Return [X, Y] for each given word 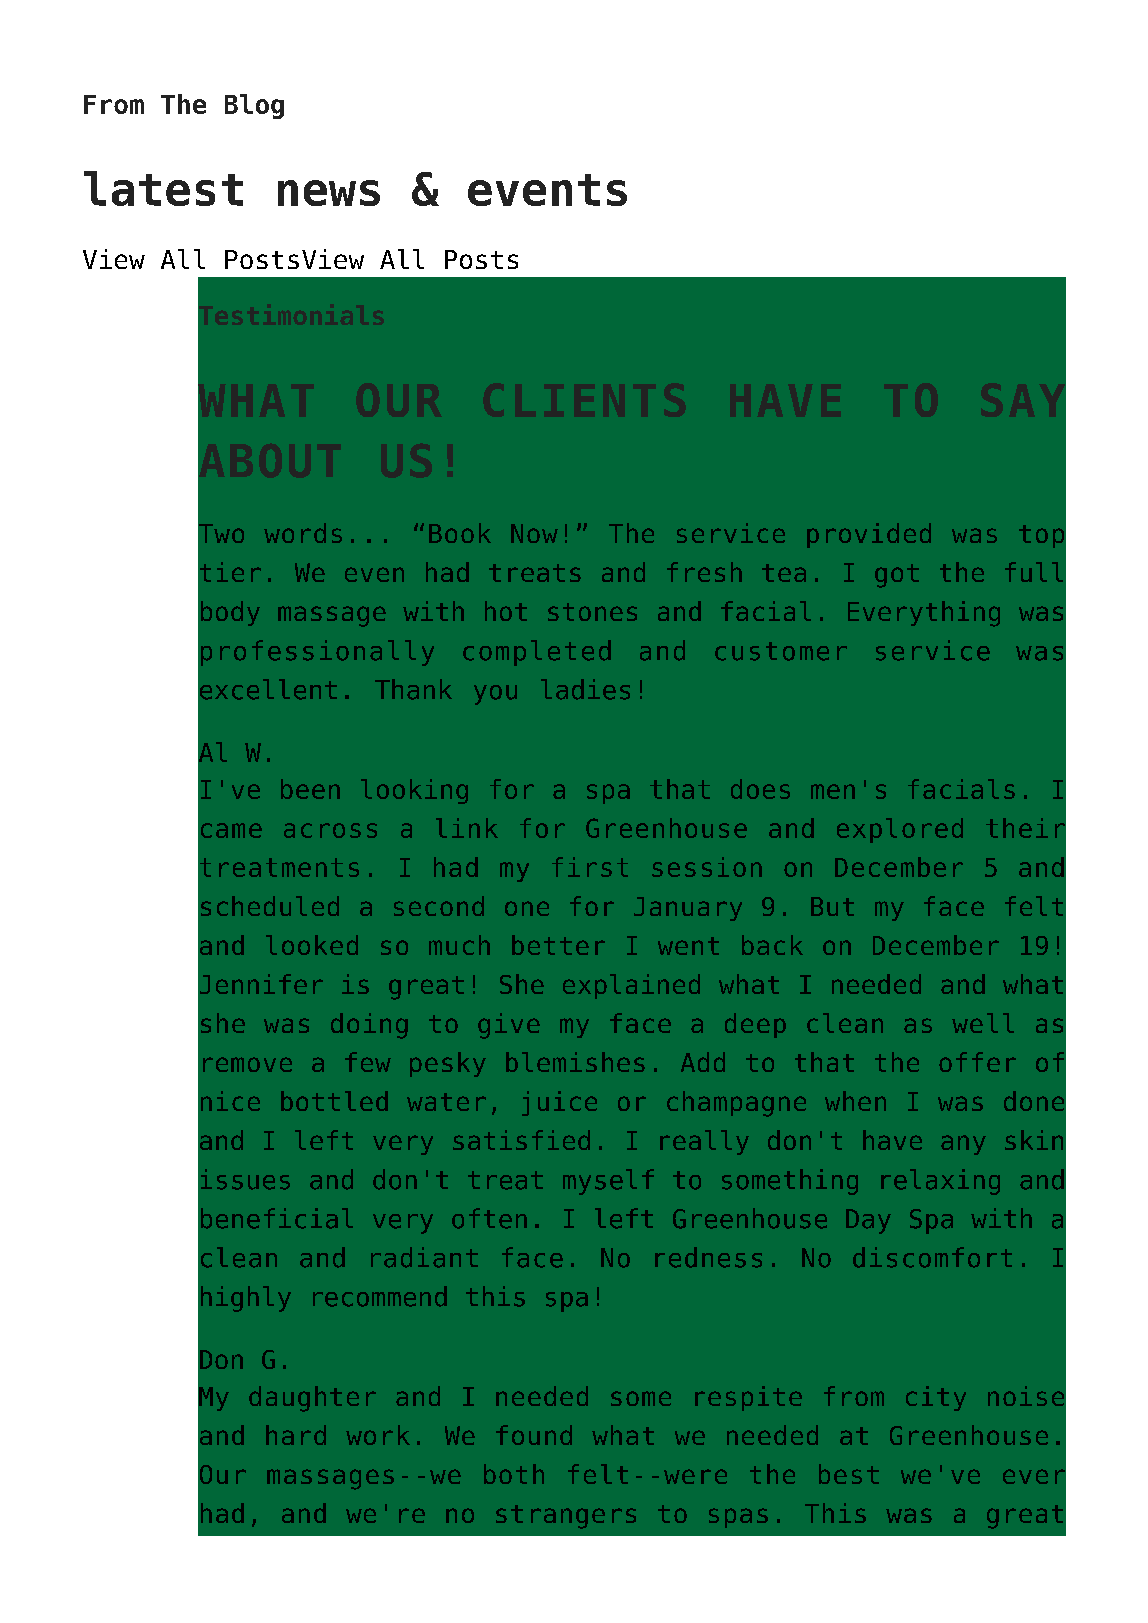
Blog [254, 106]
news [329, 193]
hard [296, 1435]
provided [869, 535]
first [590, 867]
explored [900, 830]
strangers [566, 1517]
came [231, 830]
